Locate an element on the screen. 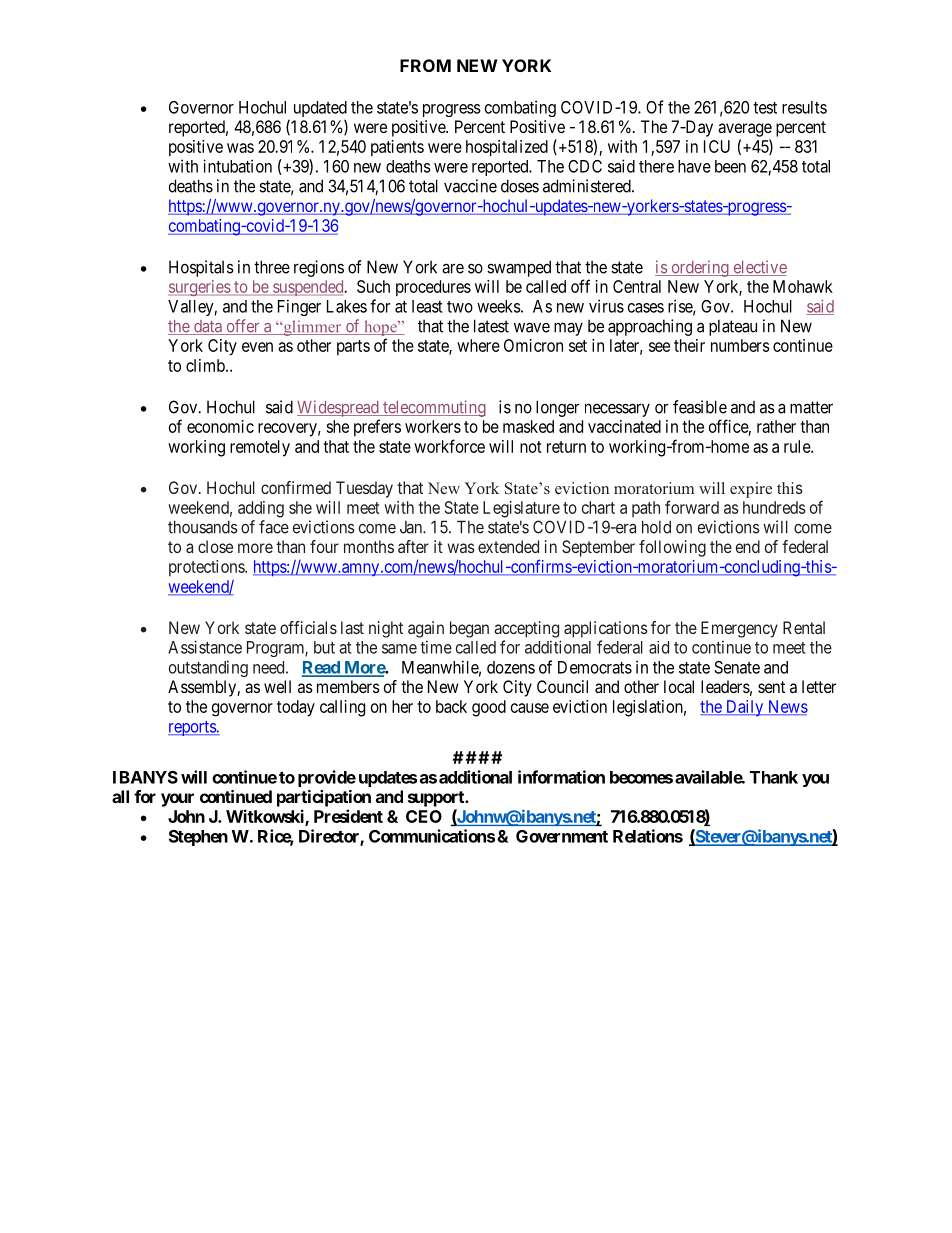 The image size is (952, 1233). Government is located at coordinates (562, 836).
